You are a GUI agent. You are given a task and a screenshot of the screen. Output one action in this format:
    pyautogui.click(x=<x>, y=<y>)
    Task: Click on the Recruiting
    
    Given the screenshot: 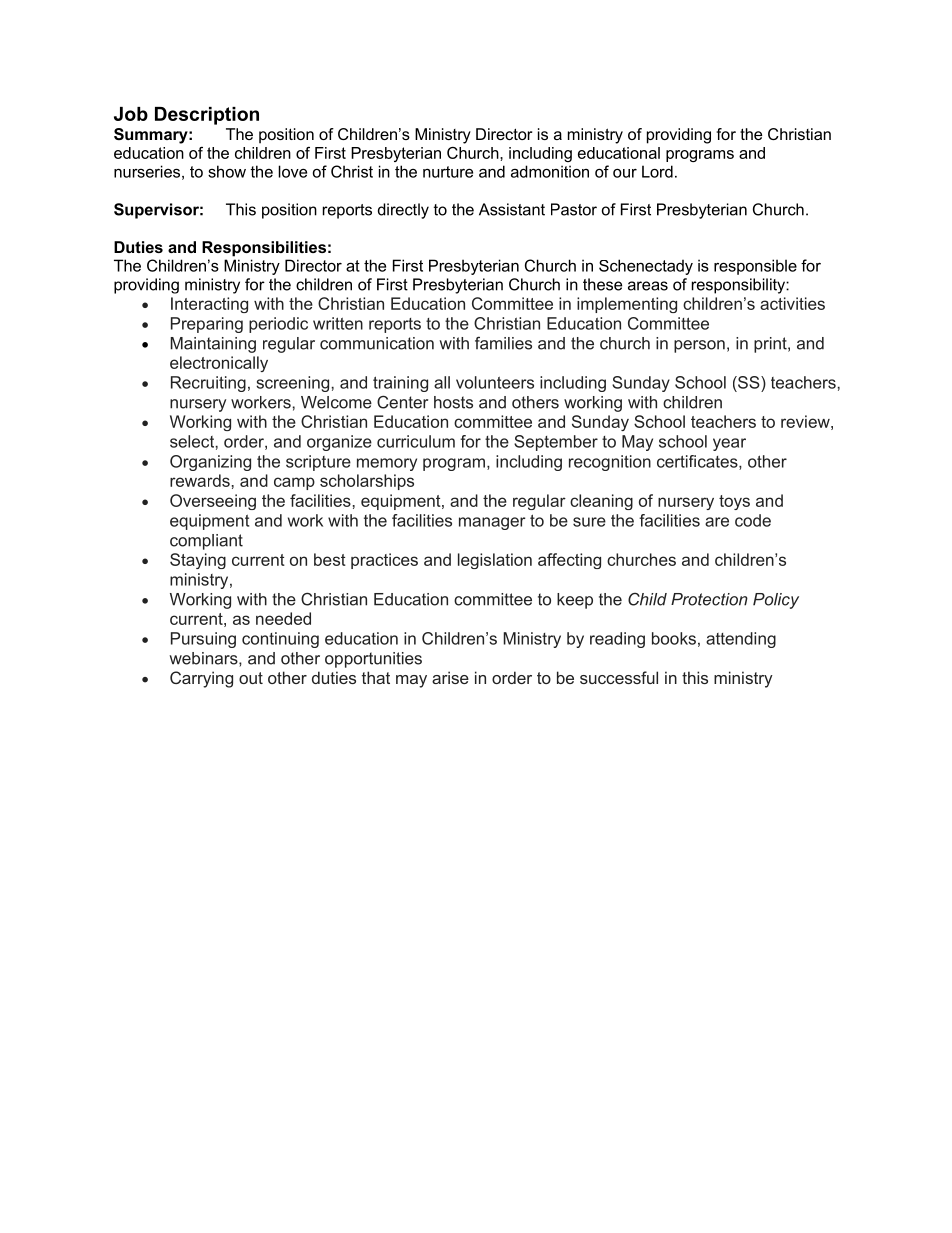 What is the action you would take?
    pyautogui.click(x=208, y=384)
